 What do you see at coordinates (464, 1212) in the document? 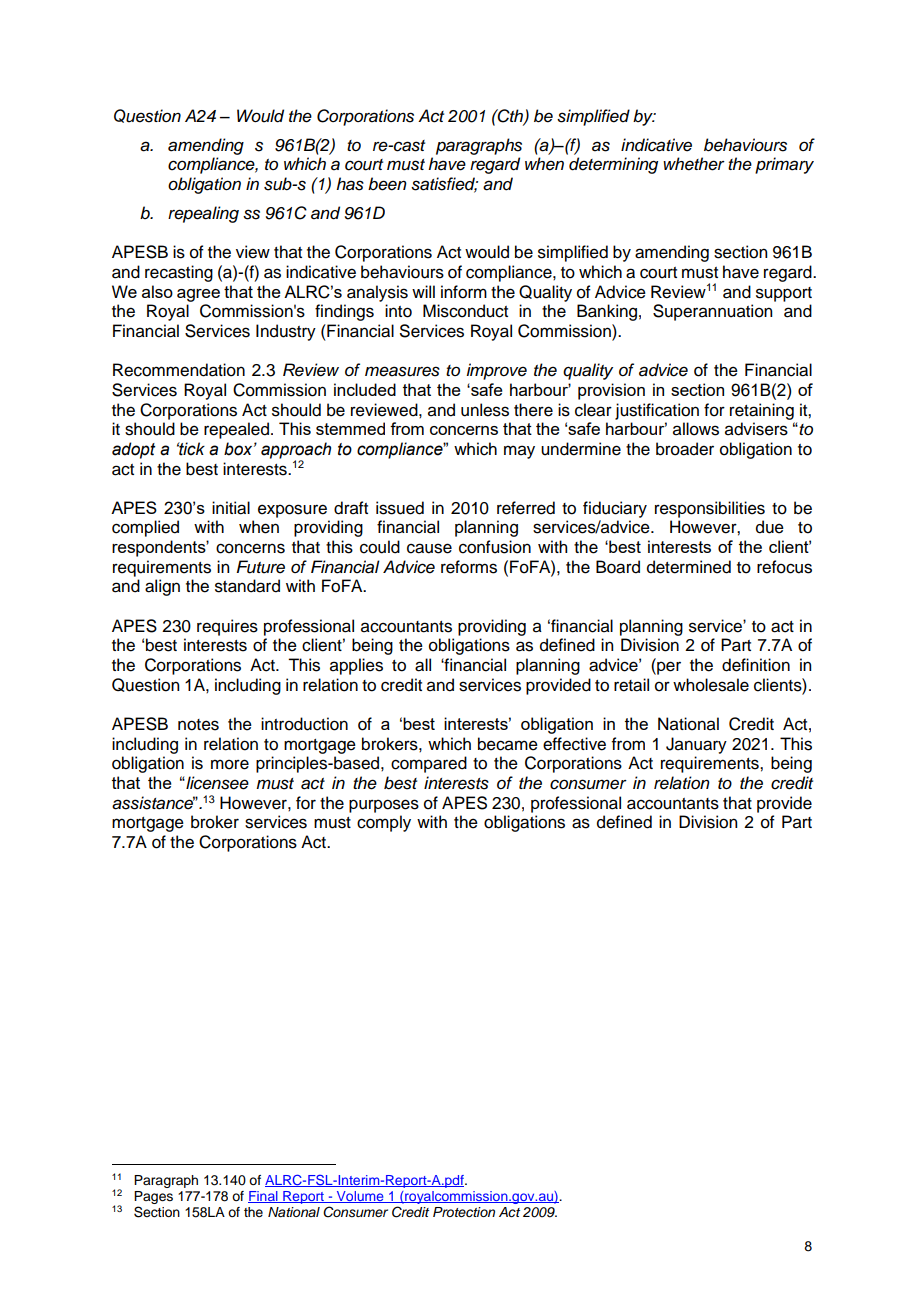
I see `Protection` at bounding box center [464, 1212].
